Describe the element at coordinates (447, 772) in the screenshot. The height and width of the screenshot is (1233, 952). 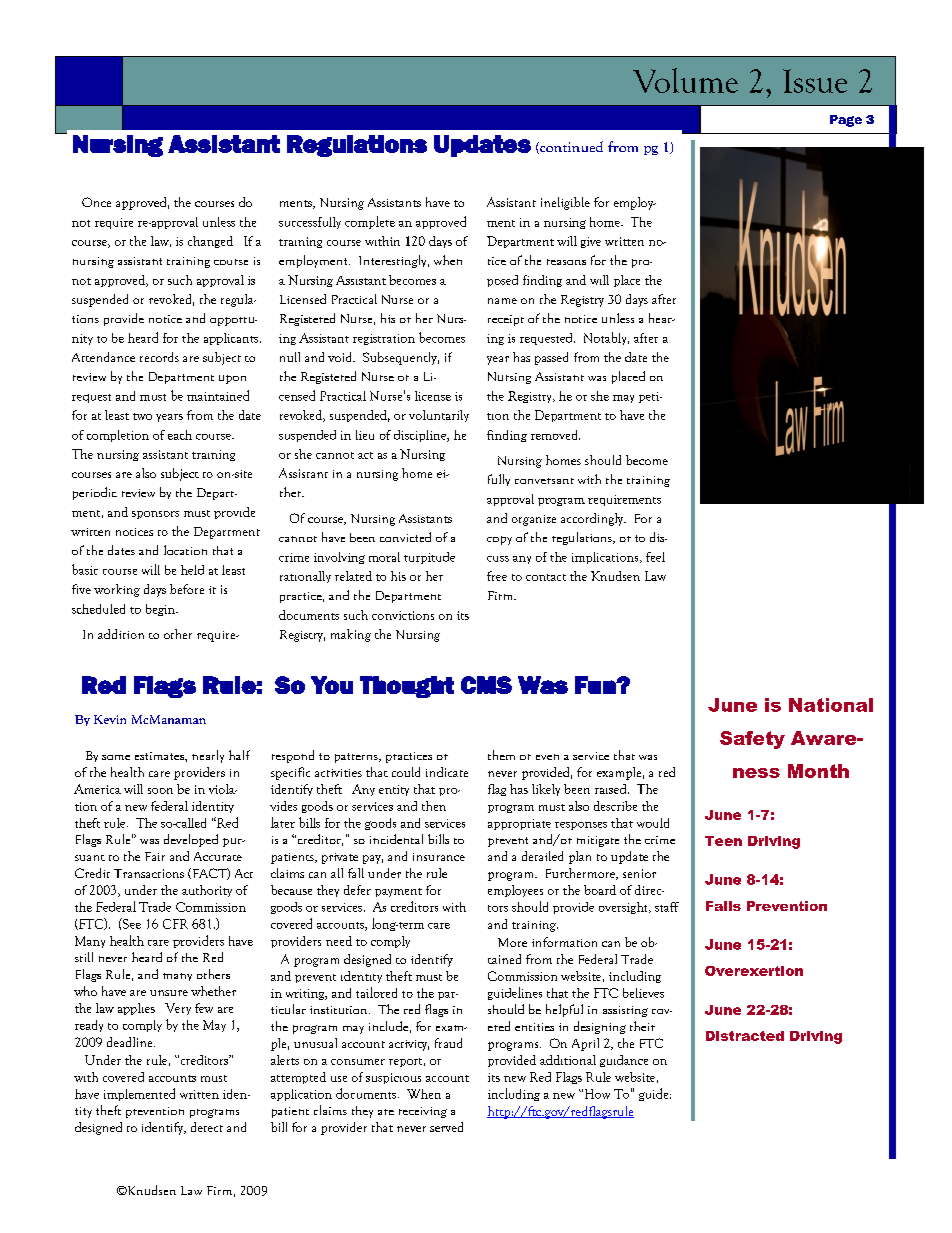
I see `indicate` at that location.
